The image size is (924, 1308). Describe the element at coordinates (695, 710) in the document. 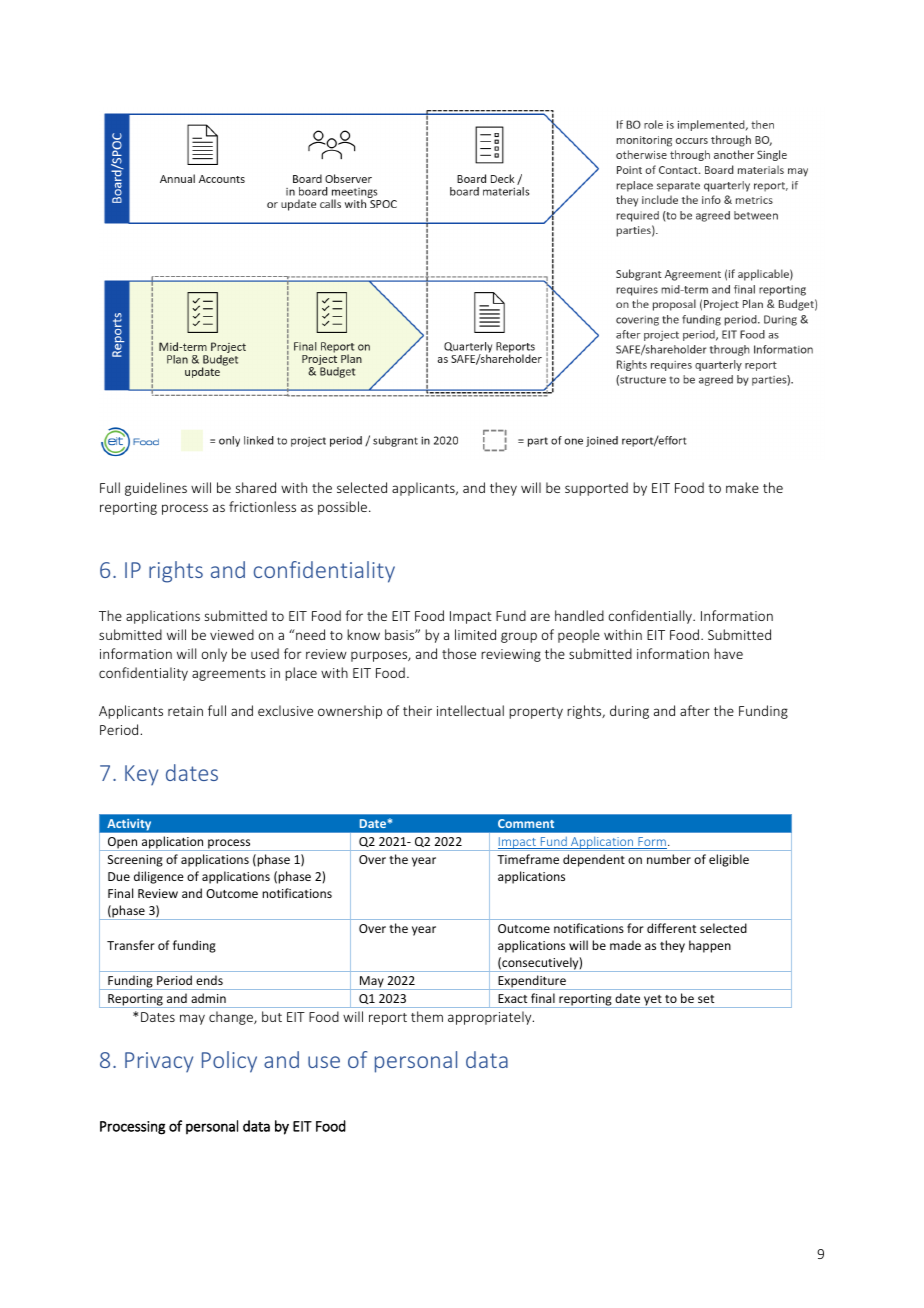

I see `after` at that location.
